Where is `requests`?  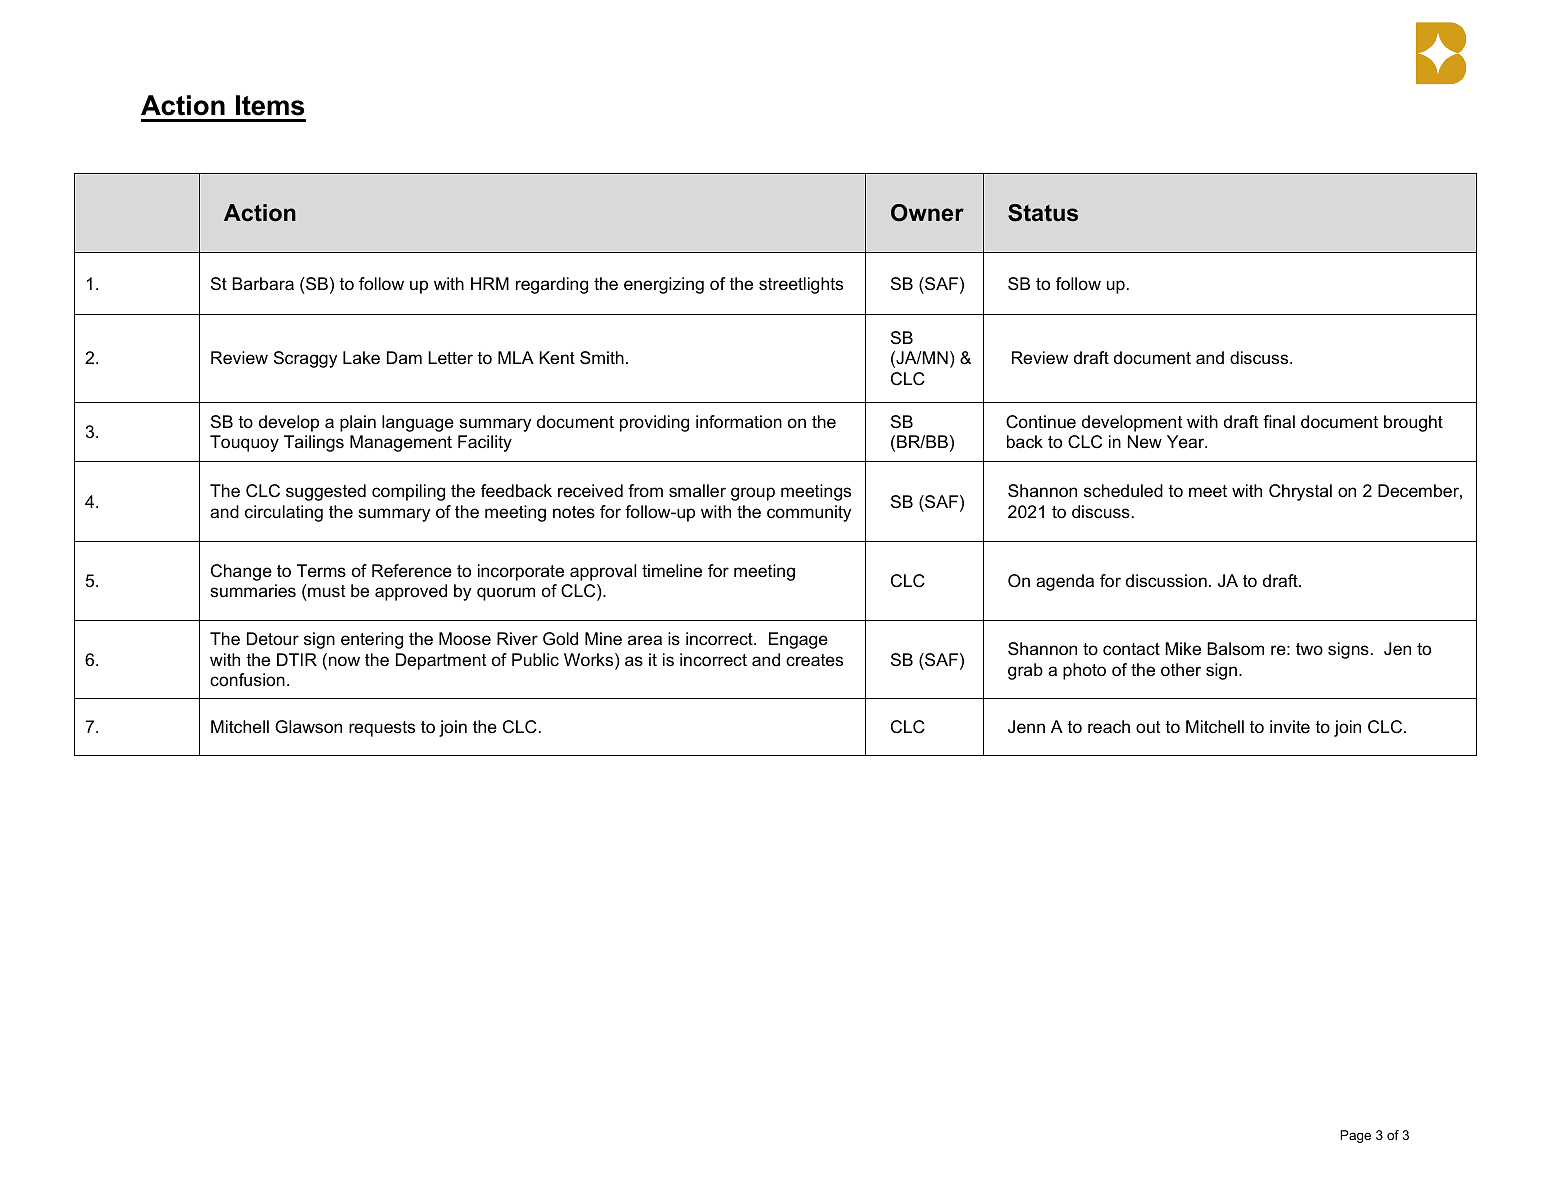
requests is located at coordinates (382, 729).
